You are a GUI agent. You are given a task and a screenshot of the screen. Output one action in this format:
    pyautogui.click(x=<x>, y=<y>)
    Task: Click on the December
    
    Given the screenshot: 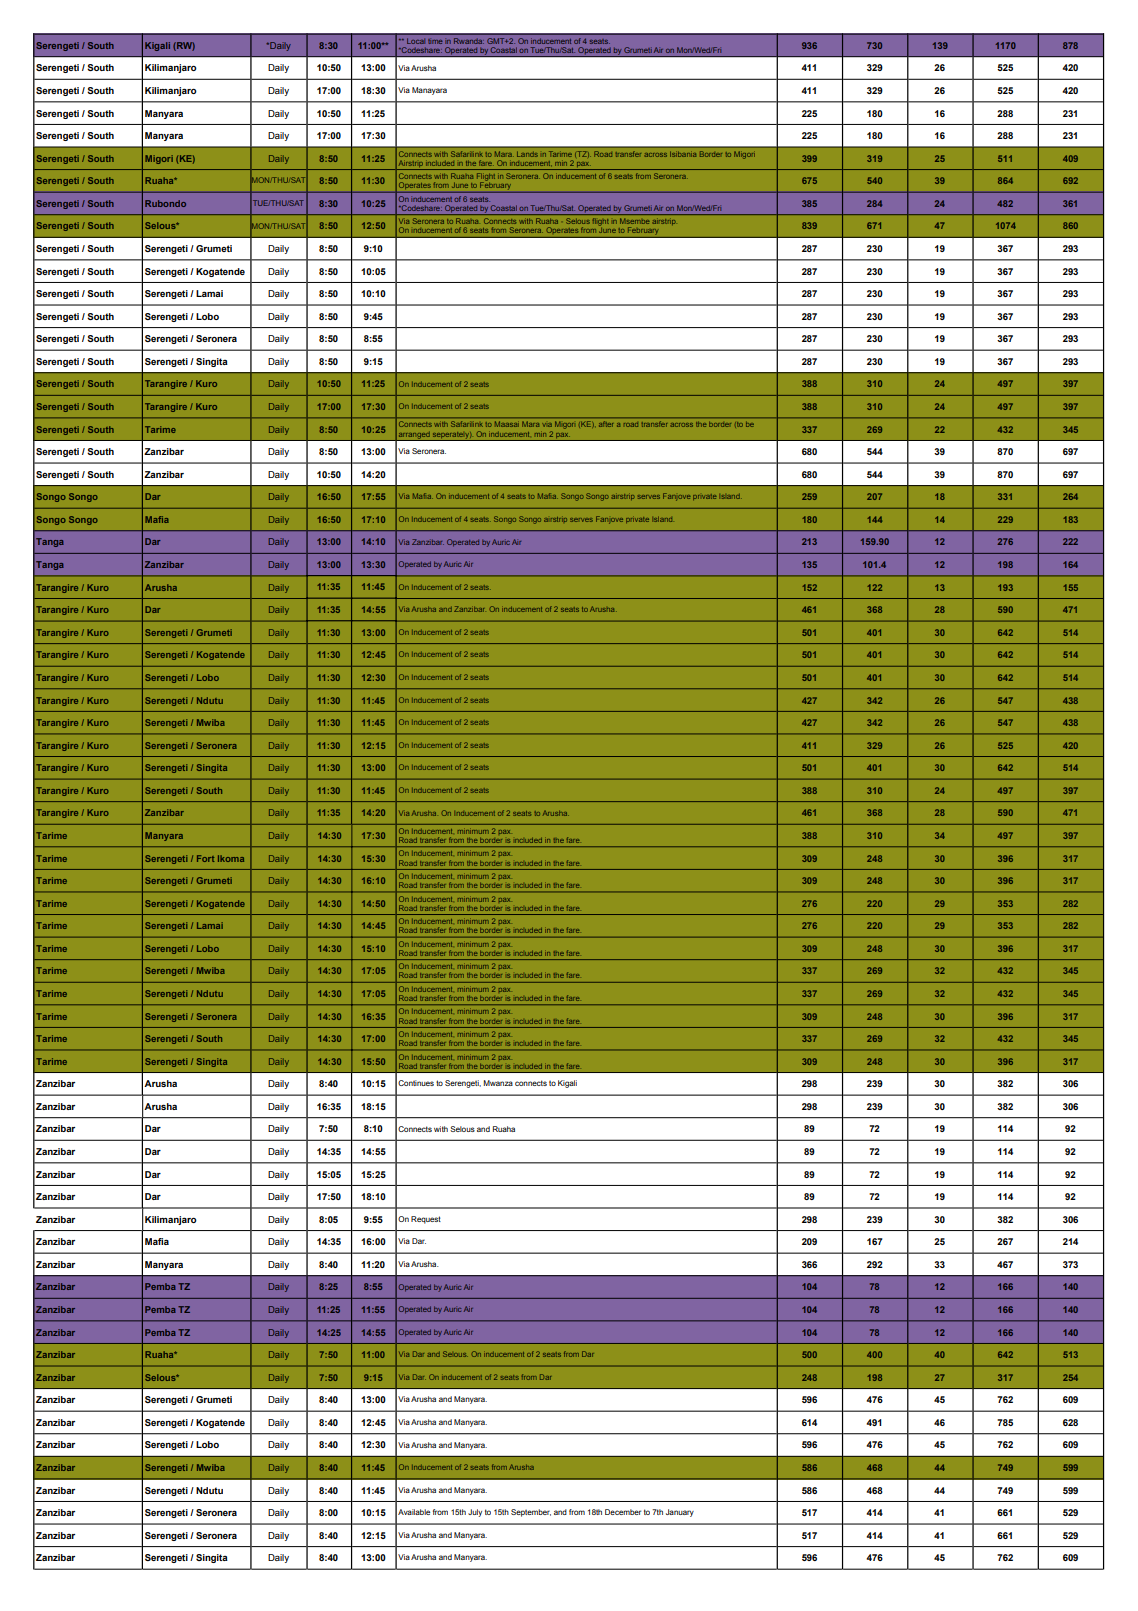 What is the action you would take?
    pyautogui.click(x=623, y=1512)
